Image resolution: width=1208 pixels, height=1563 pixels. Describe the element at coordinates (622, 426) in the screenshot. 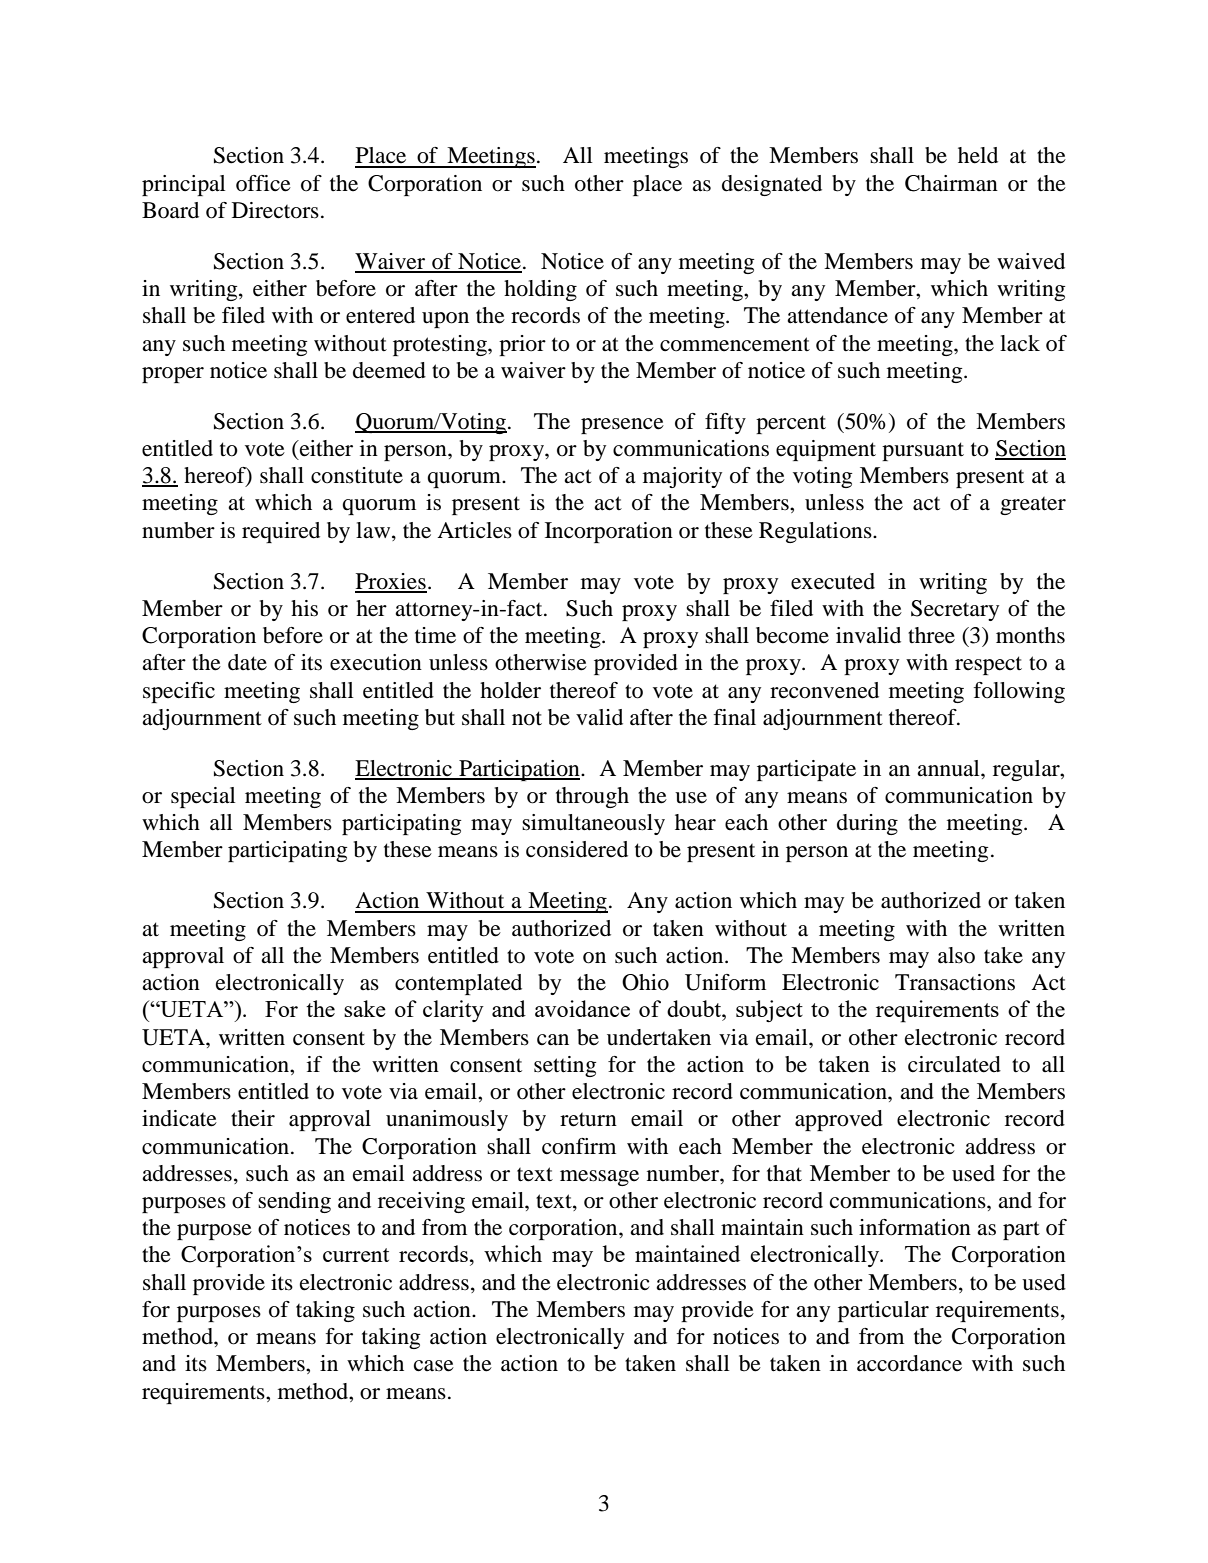

I see `presence` at that location.
